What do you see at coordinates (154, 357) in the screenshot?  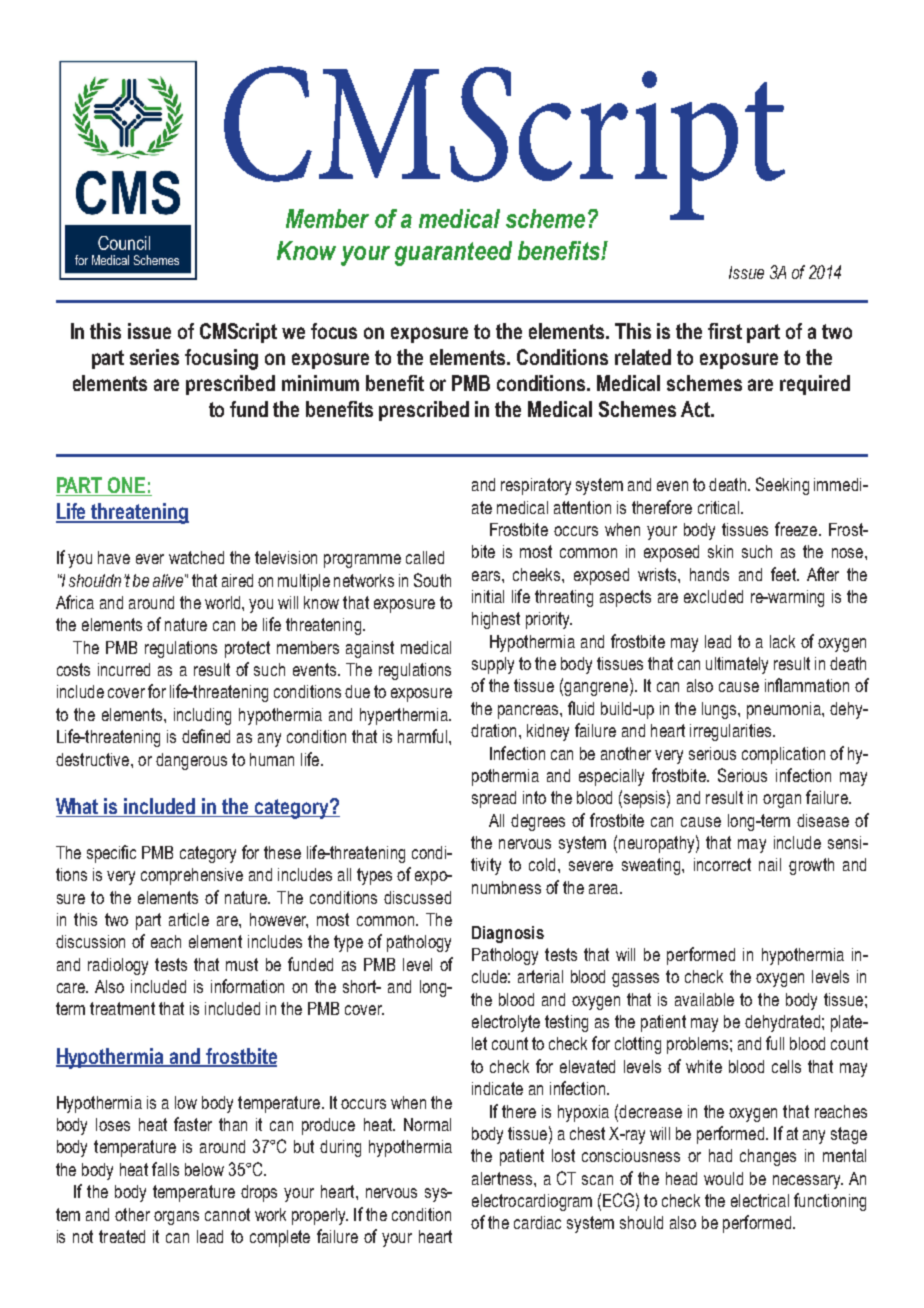 I see `series` at bounding box center [154, 357].
